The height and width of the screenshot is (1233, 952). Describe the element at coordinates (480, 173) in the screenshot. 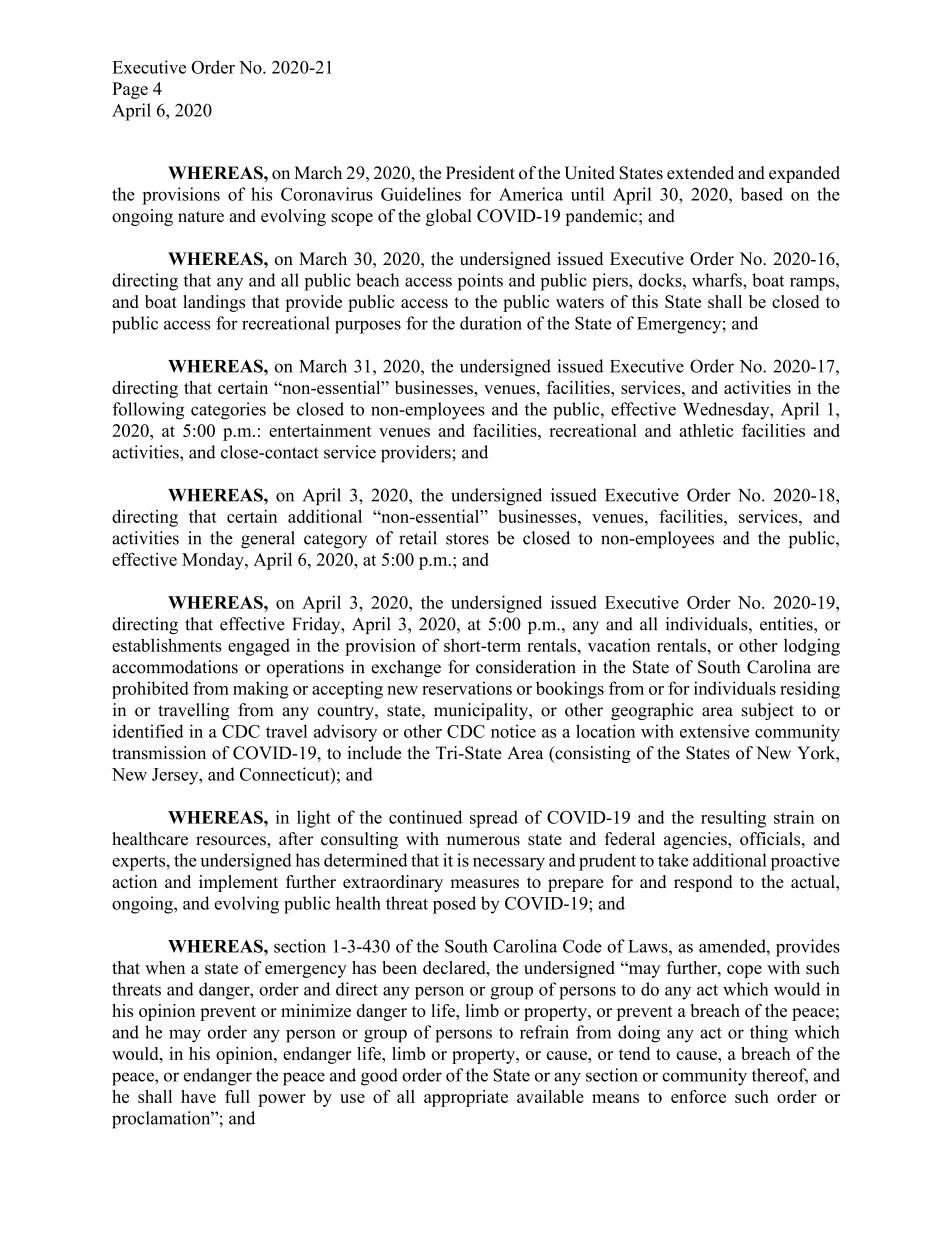

I see `President` at that location.
